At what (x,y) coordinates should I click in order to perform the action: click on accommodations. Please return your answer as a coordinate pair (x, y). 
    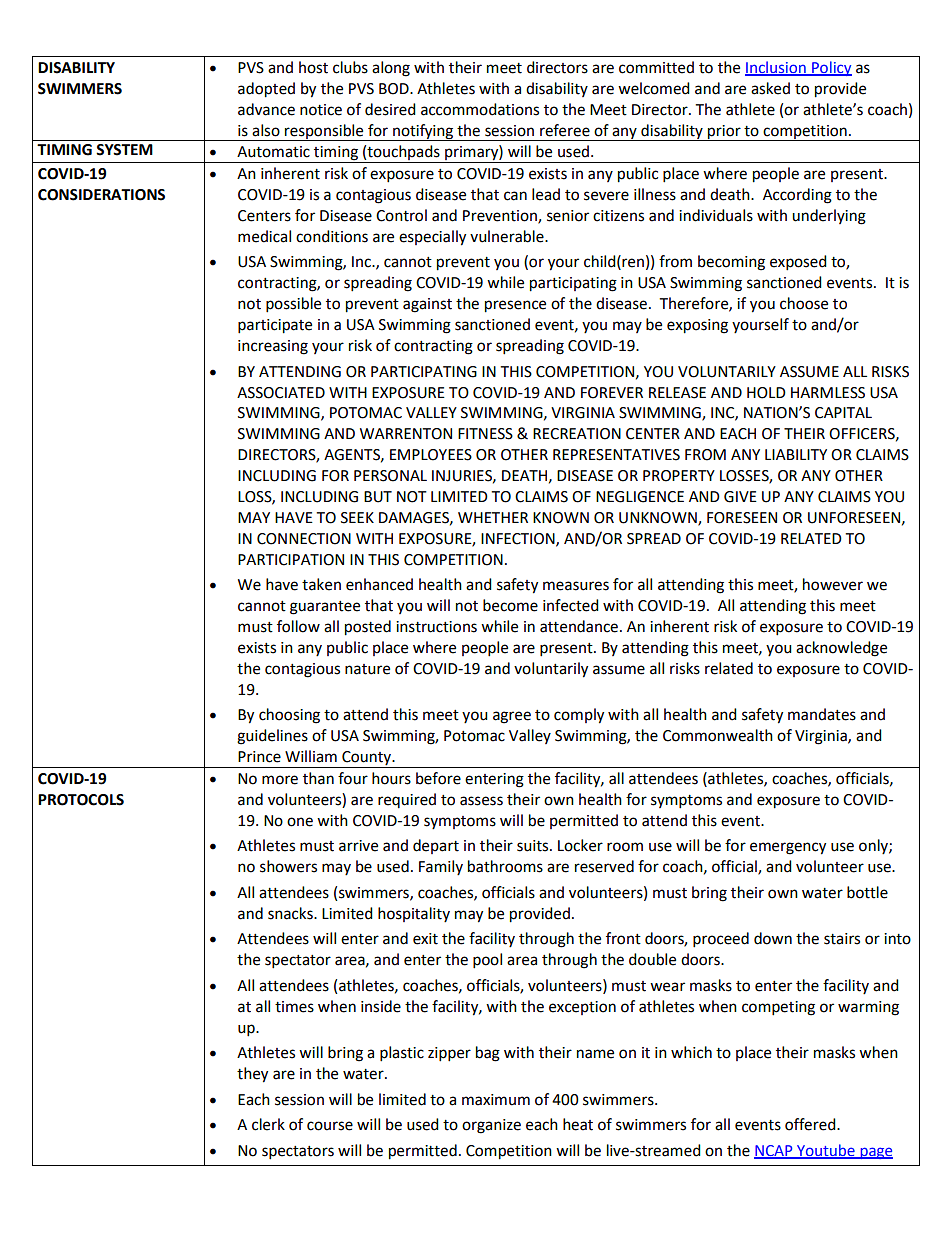
    Looking at the image, I should click on (480, 109).
